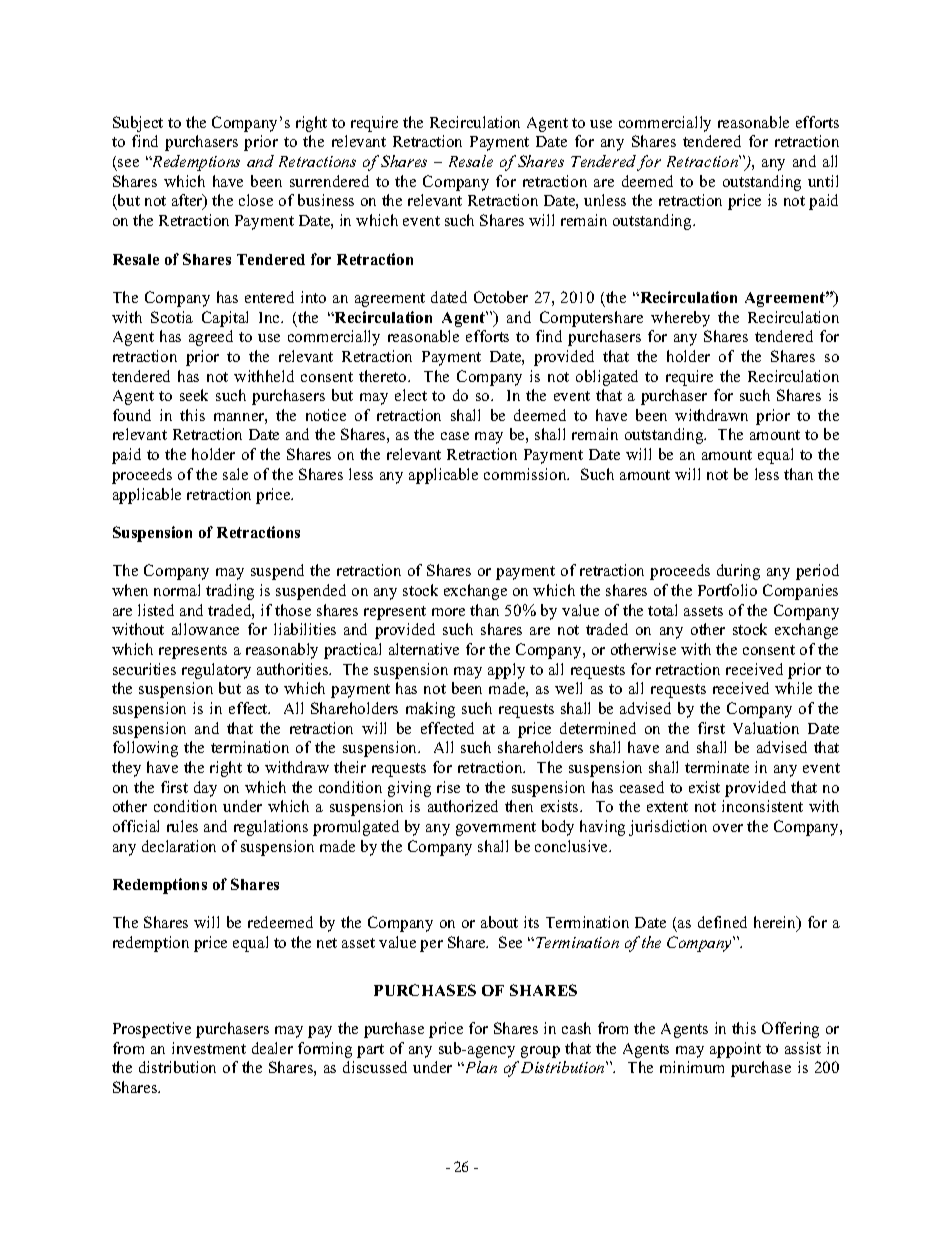 The width and height of the page is (952, 1233). I want to click on authorized, so click(463, 806).
